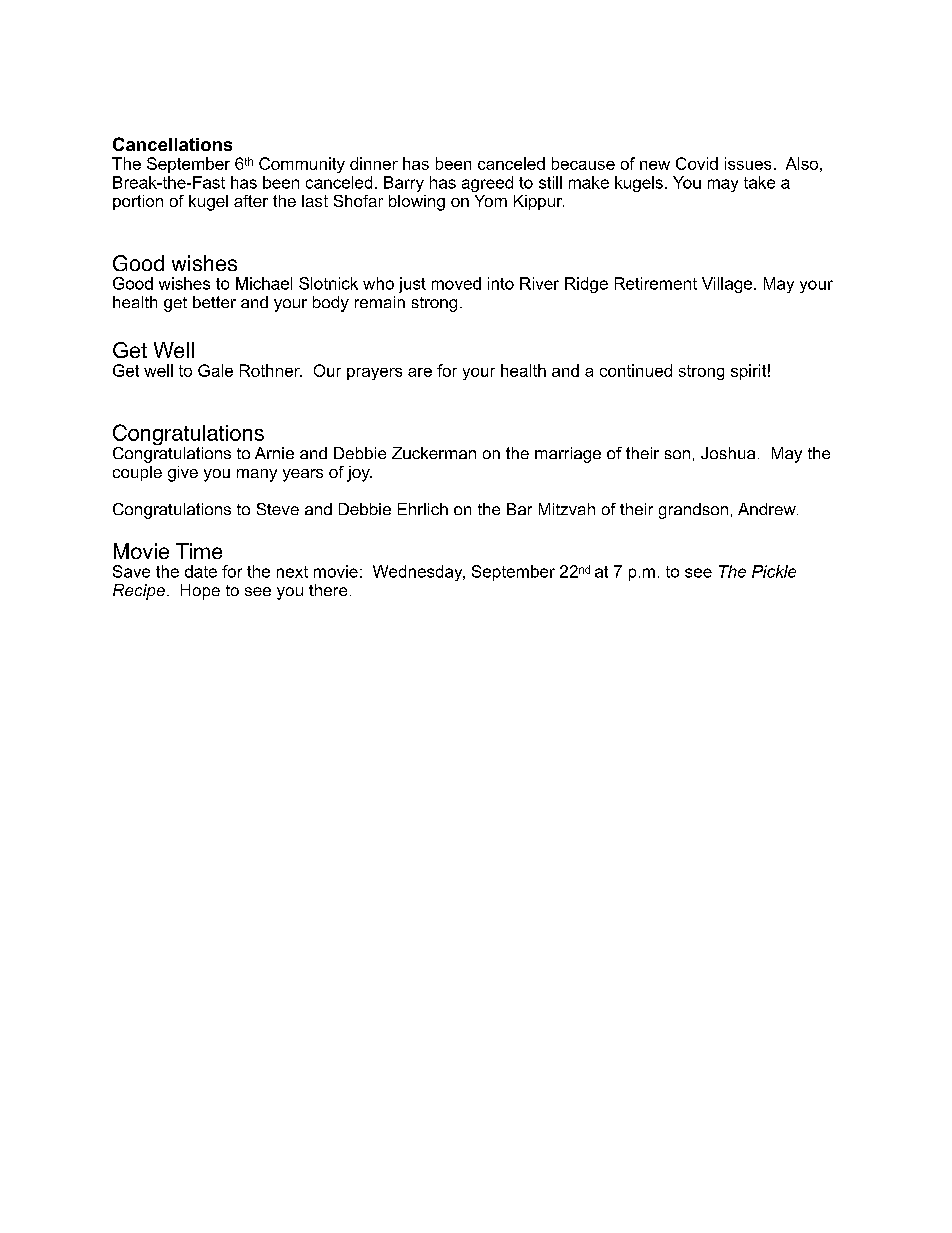 This document has height=1233, width=952. What do you see at coordinates (419, 573) in the document?
I see `Wednesday` at bounding box center [419, 573].
